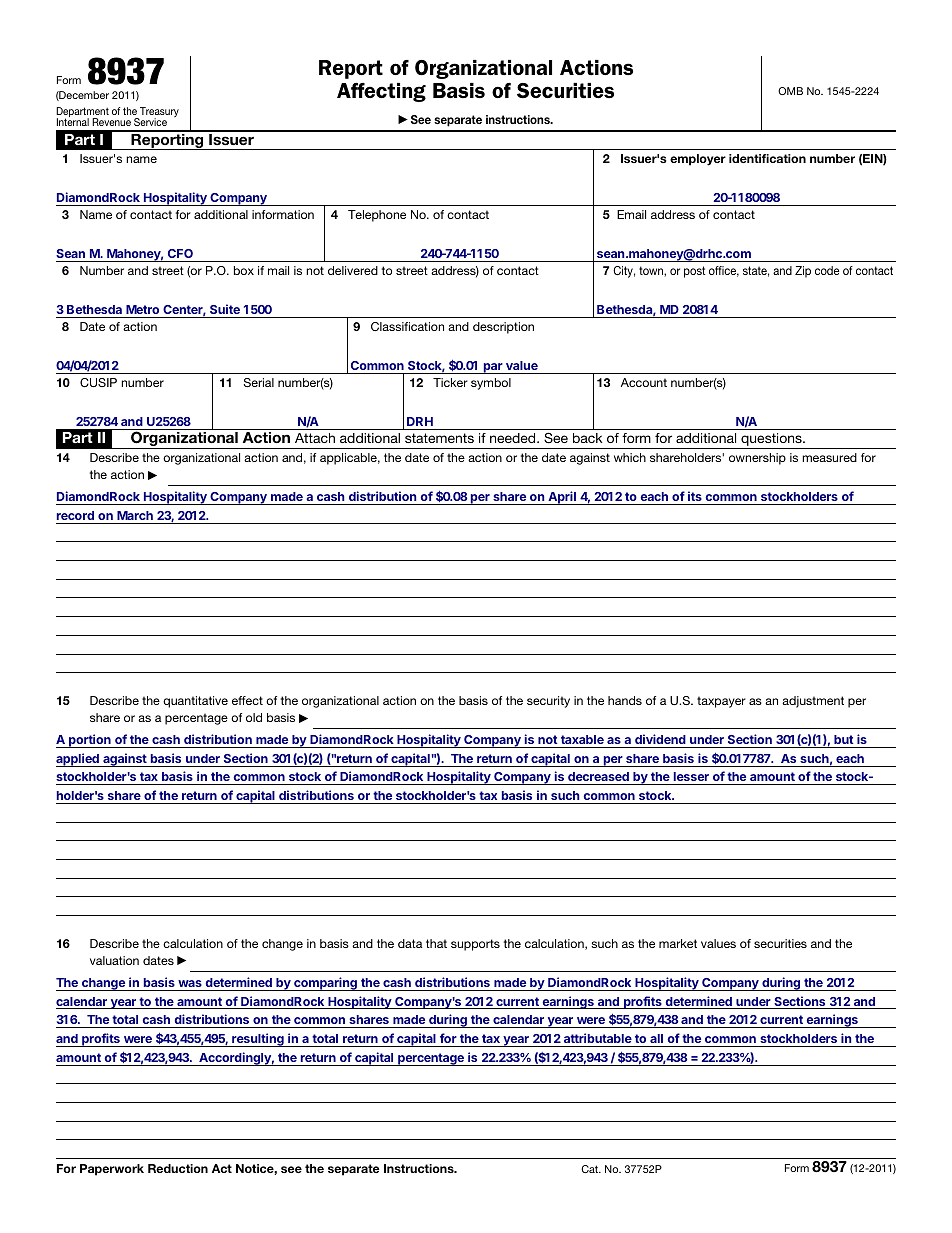 The height and width of the screenshot is (1233, 952). I want to click on attributable, so click(598, 1038).
